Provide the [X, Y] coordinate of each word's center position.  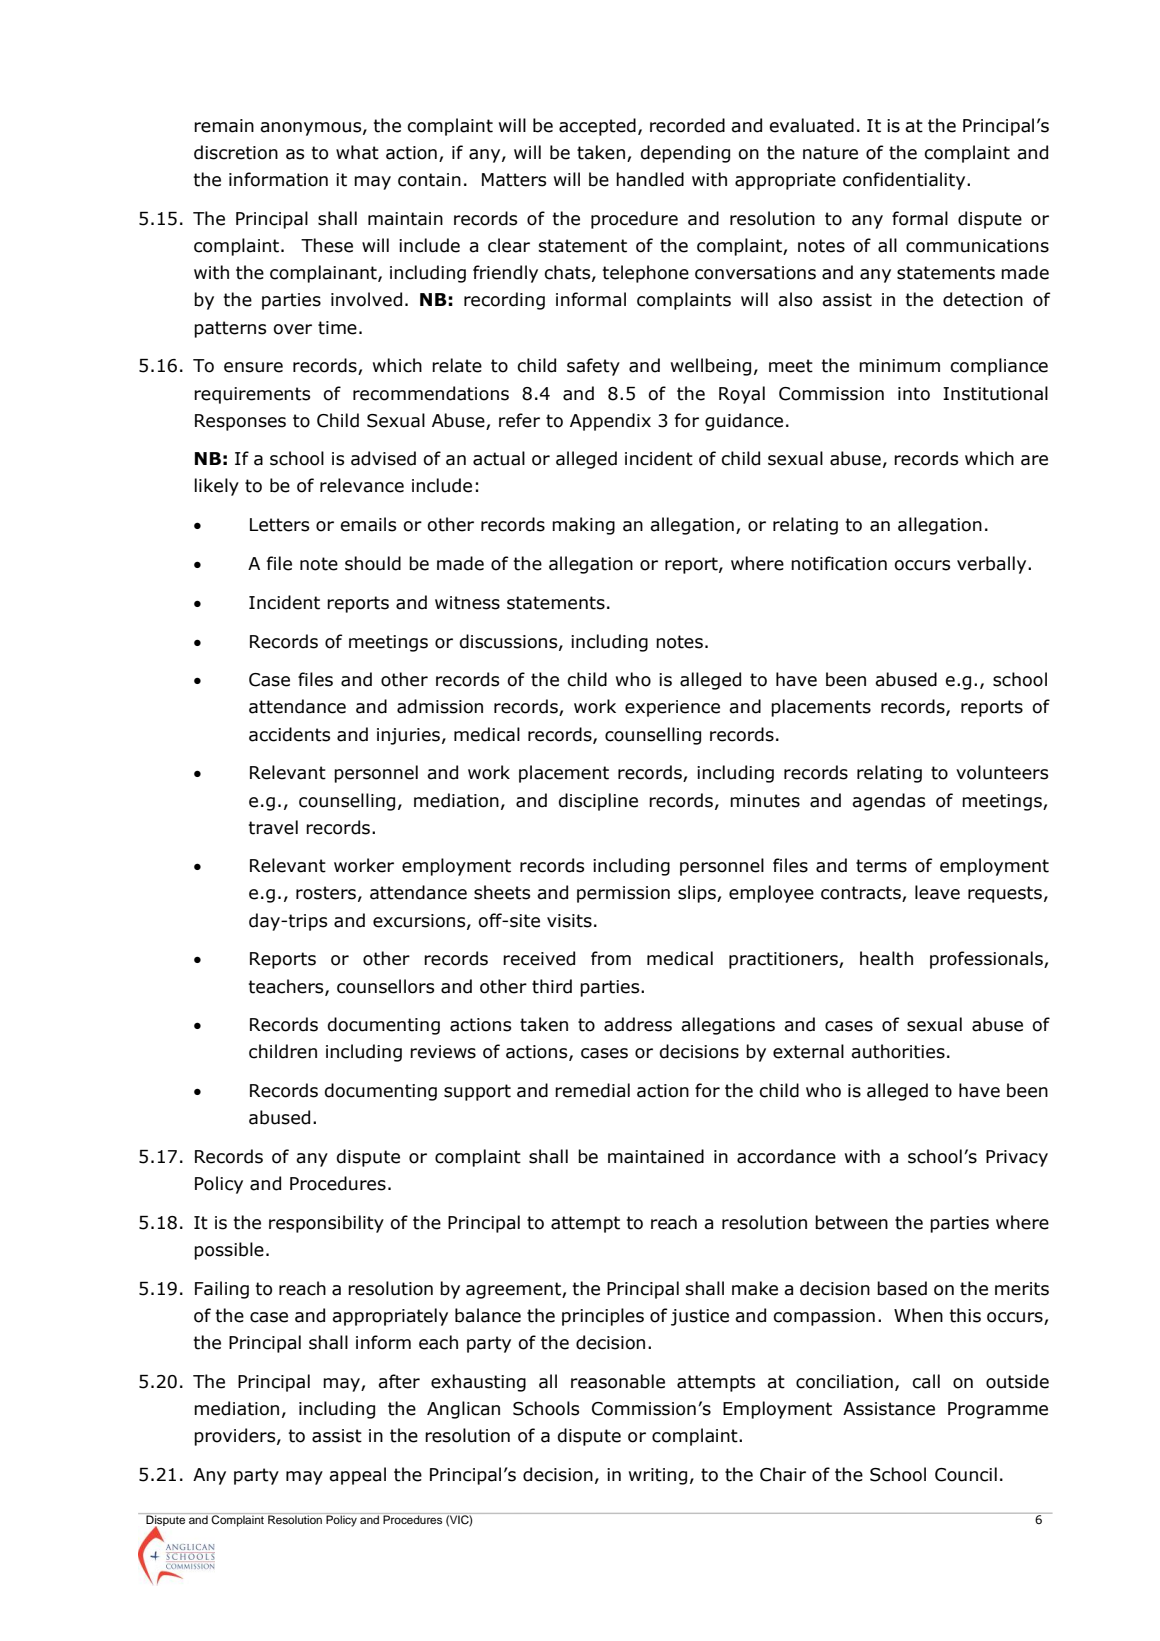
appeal [357, 1476]
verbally [993, 565]
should [373, 563]
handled [650, 179]
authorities [898, 1051]
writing [658, 1476]
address [638, 1024]
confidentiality [905, 181]
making [583, 526]
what [357, 152]
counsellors [385, 986]
